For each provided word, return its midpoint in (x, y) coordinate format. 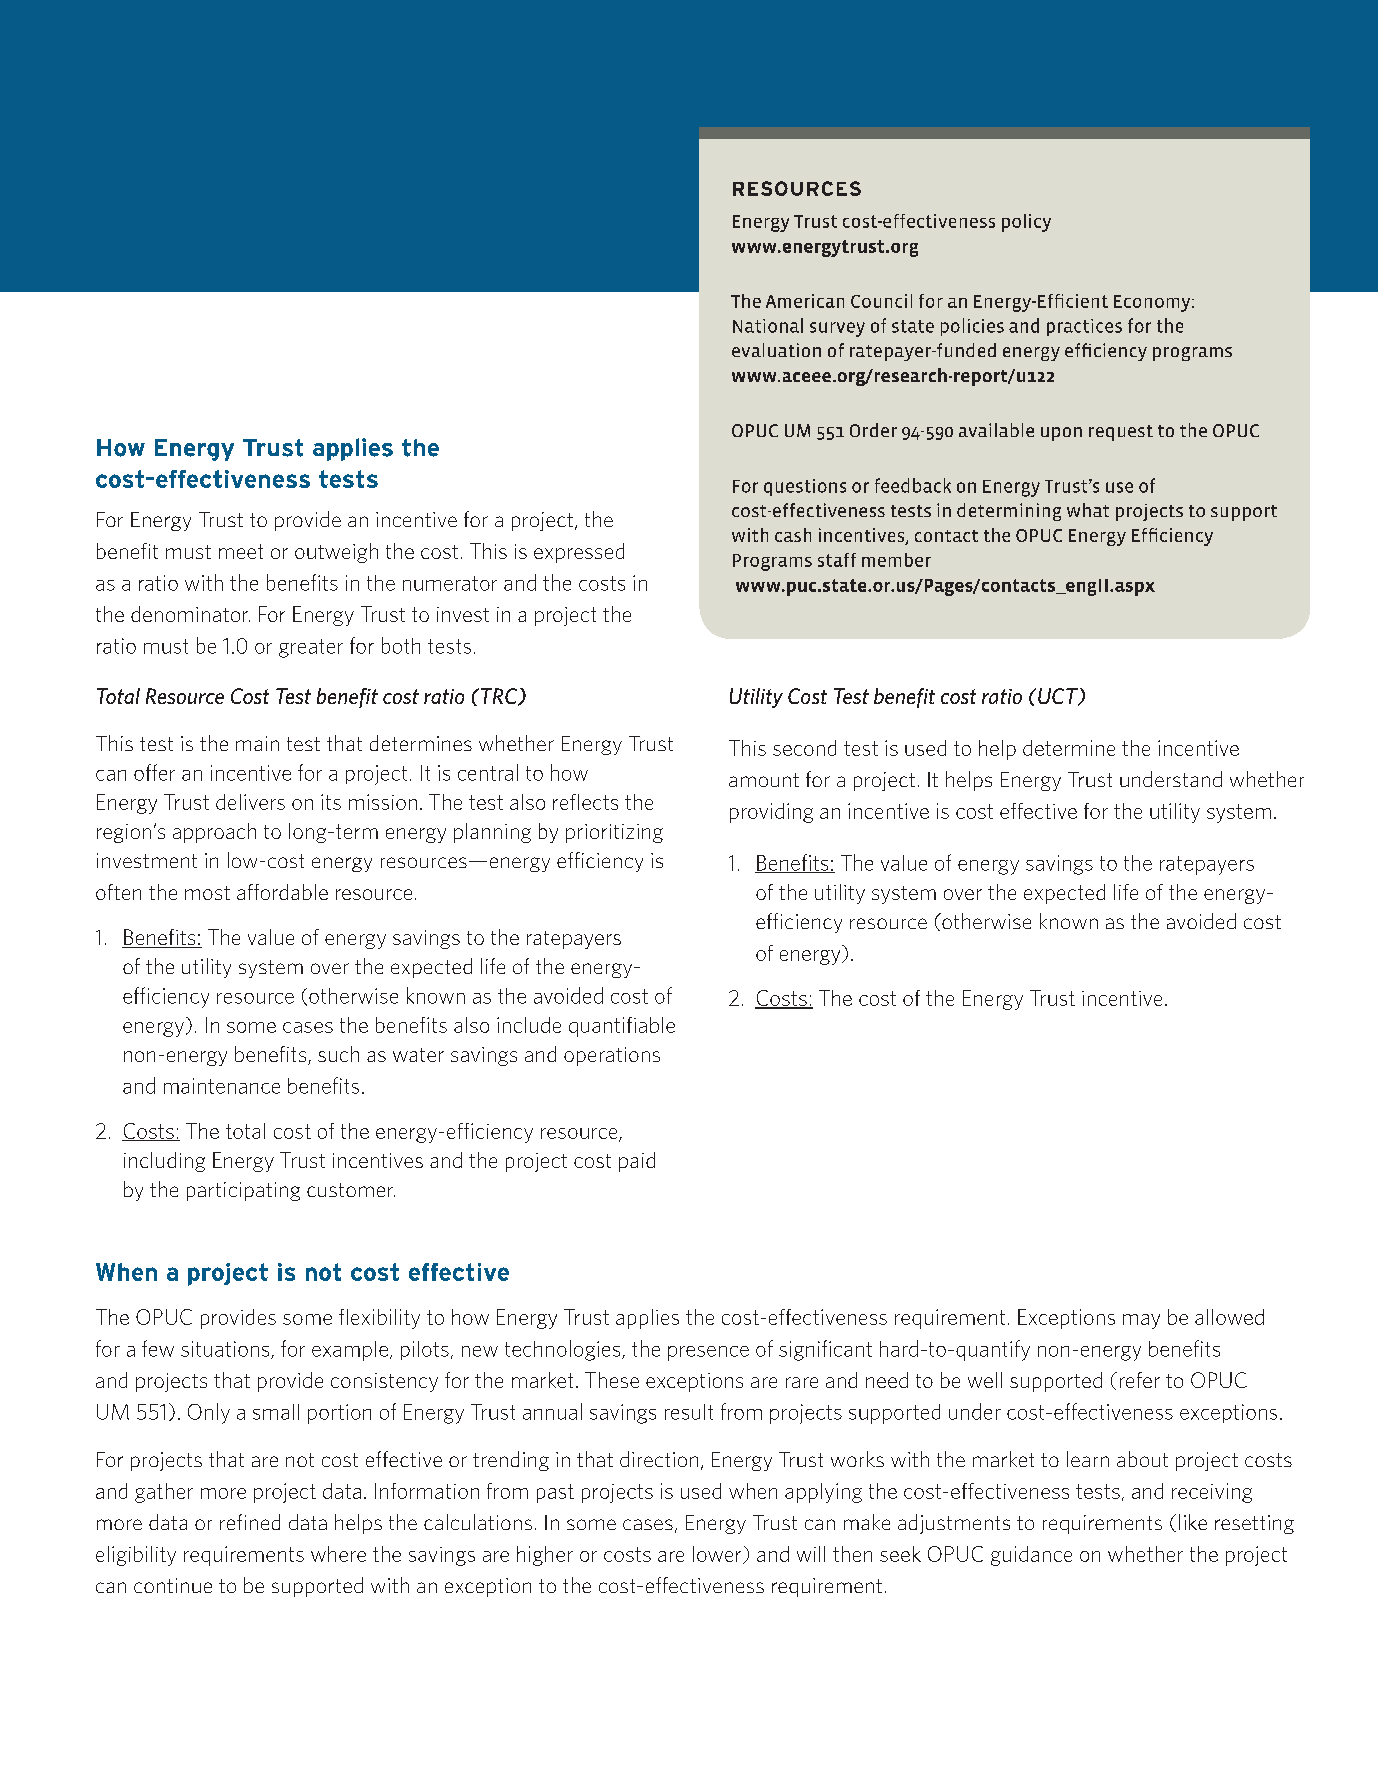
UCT (1059, 697)
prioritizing (614, 833)
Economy (1153, 303)
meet (241, 551)
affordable (282, 892)
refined (250, 1522)
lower (718, 1555)
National (768, 325)
